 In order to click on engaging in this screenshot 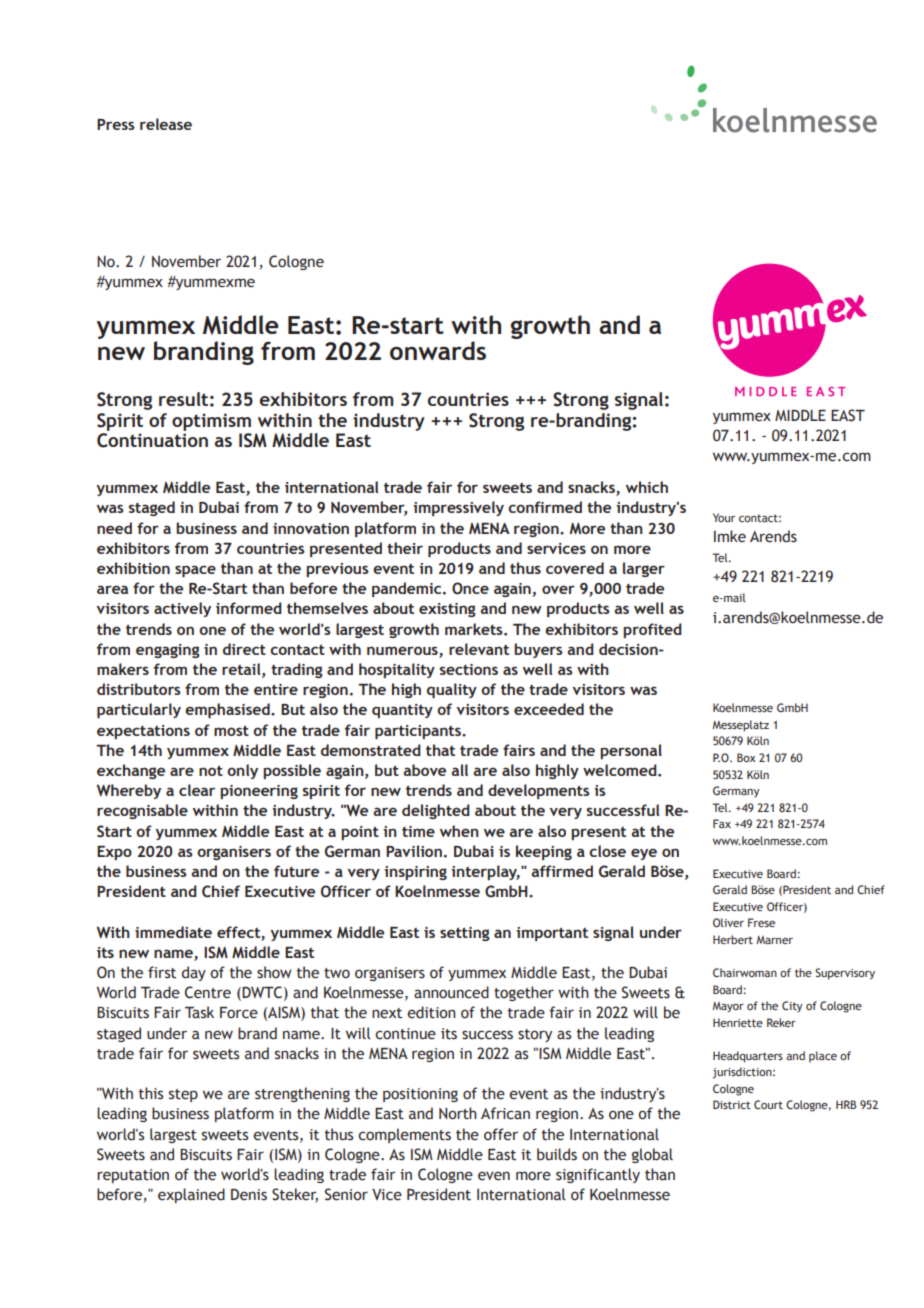, I will do `click(168, 651)`.
